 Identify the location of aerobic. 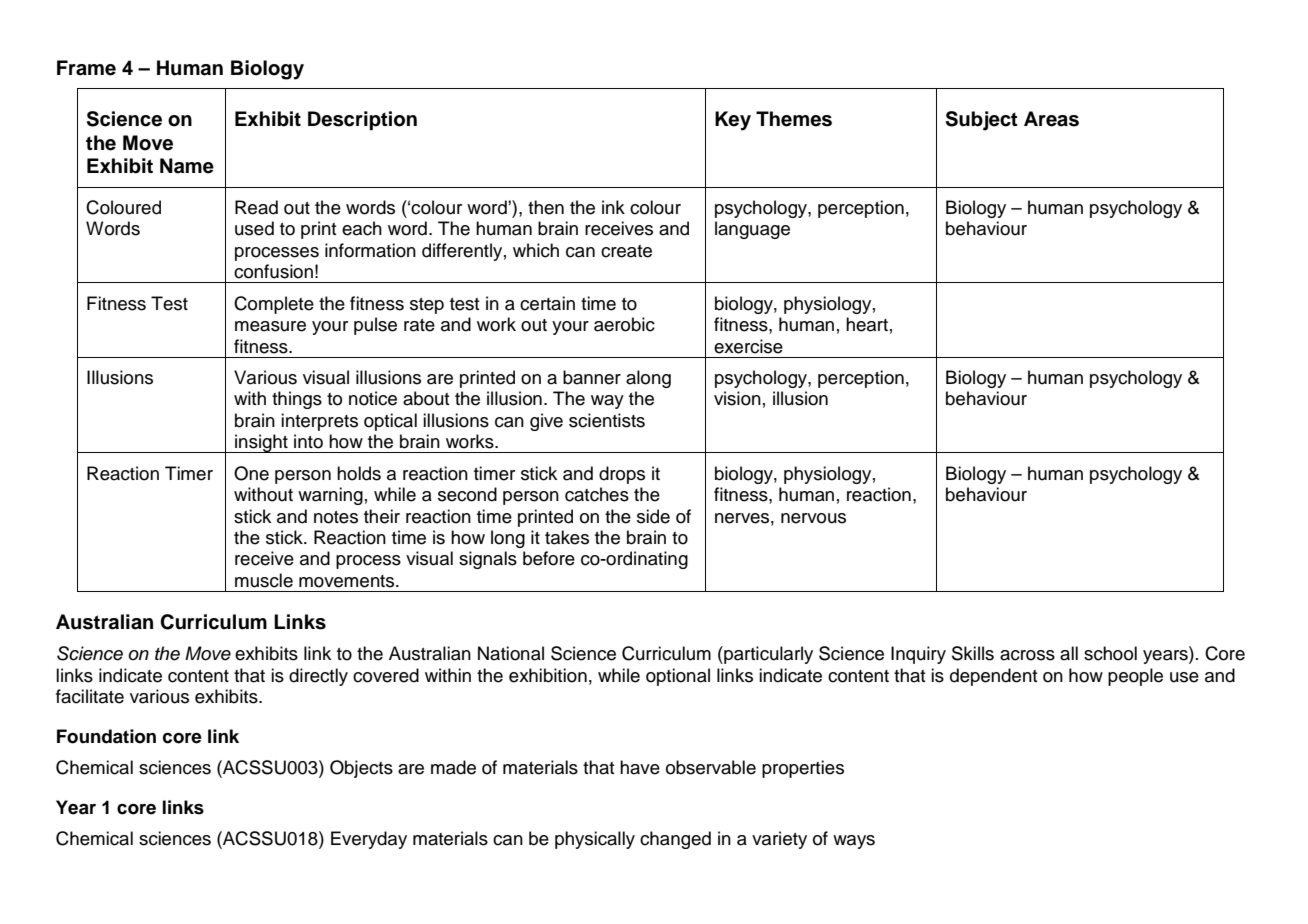
(624, 324).
